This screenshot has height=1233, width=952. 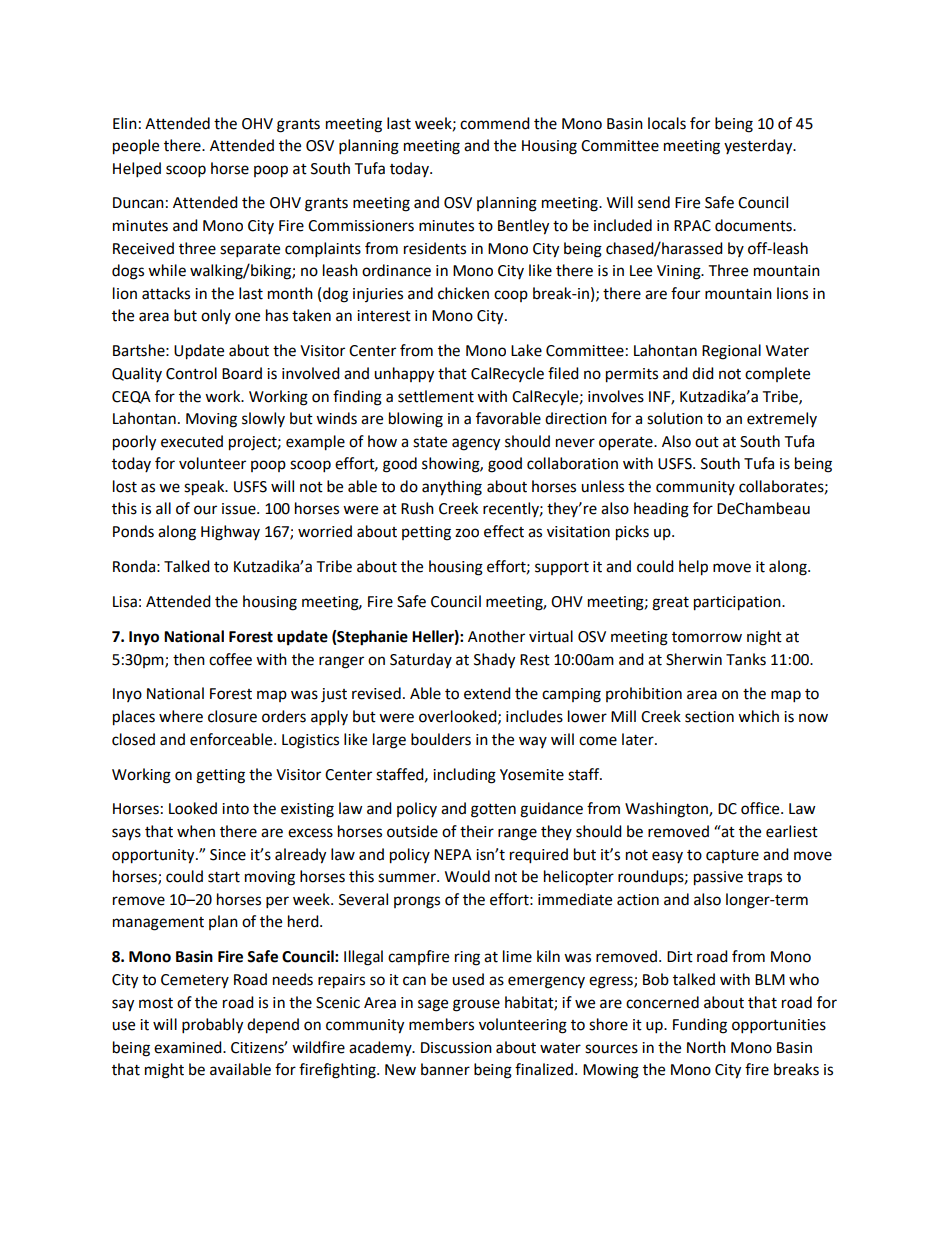 What do you see at coordinates (125, 602) in the screenshot?
I see `Lisa` at bounding box center [125, 602].
